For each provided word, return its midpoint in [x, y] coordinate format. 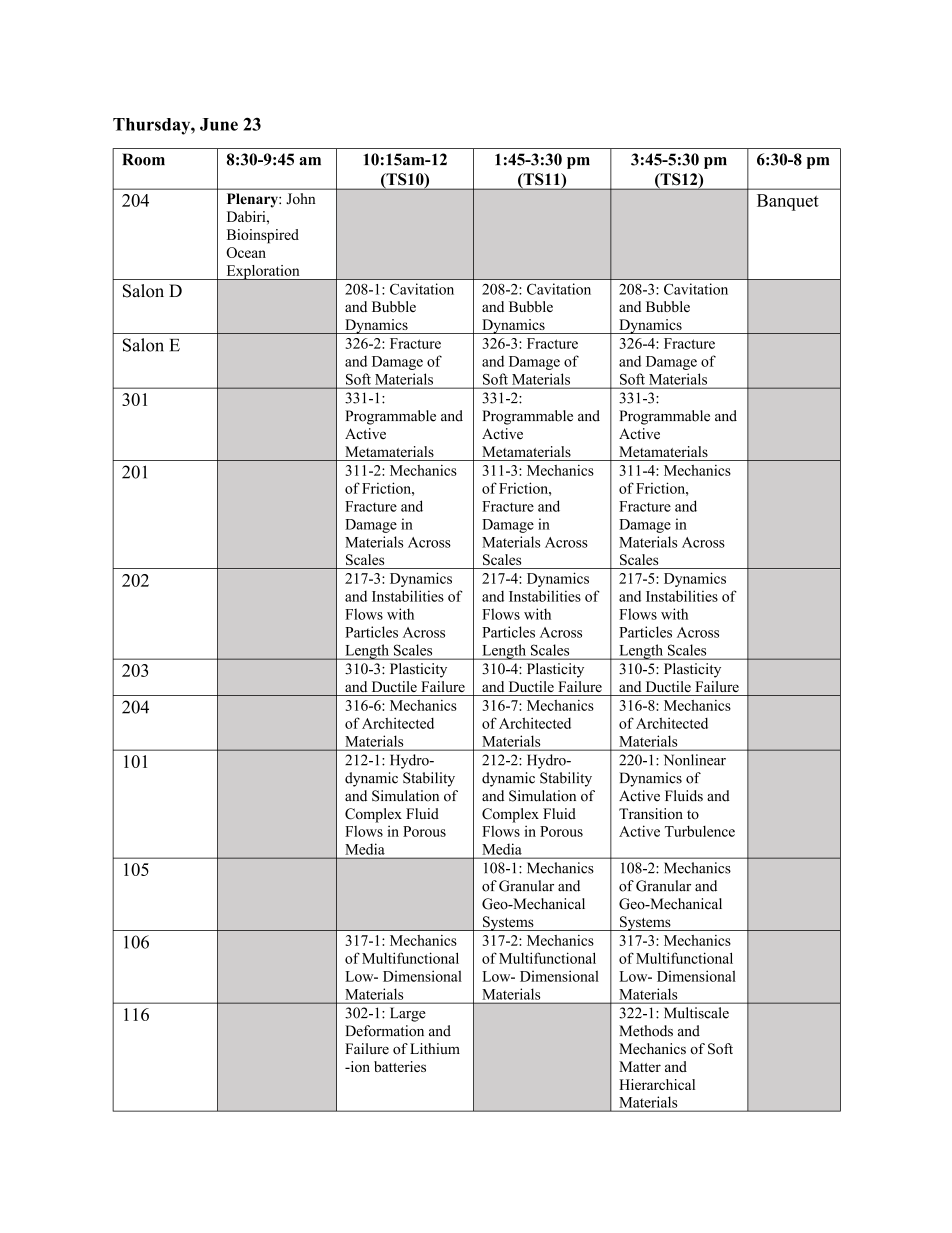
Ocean [246, 252]
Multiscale [696, 1013]
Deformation [384, 1031]
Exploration [263, 272]
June [219, 124]
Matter [640, 1066]
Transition [651, 814]
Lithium [435, 1048]
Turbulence [700, 831]
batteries [400, 1066]
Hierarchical [657, 1084]
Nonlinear [695, 760]
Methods [646, 1031]
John [301, 198]
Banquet [788, 202]
